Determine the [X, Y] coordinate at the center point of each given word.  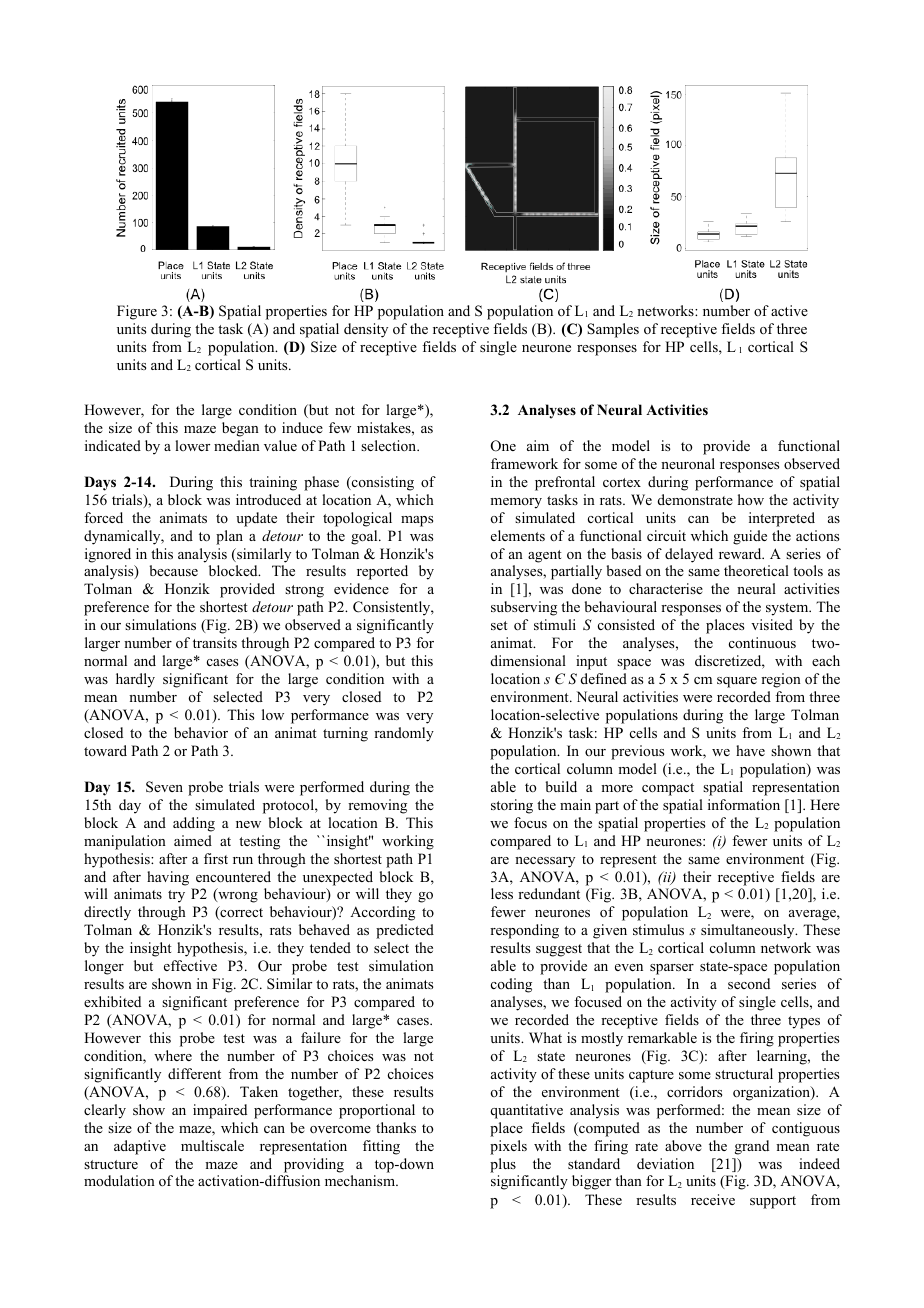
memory [516, 503]
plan [229, 537]
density [366, 330]
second [749, 983]
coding [511, 985]
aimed [193, 840]
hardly [135, 680]
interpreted [782, 519]
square [737, 682]
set [499, 625]
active [789, 310]
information [744, 804]
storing [512, 806]
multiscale [212, 1145]
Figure [137, 312]
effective [190, 965]
